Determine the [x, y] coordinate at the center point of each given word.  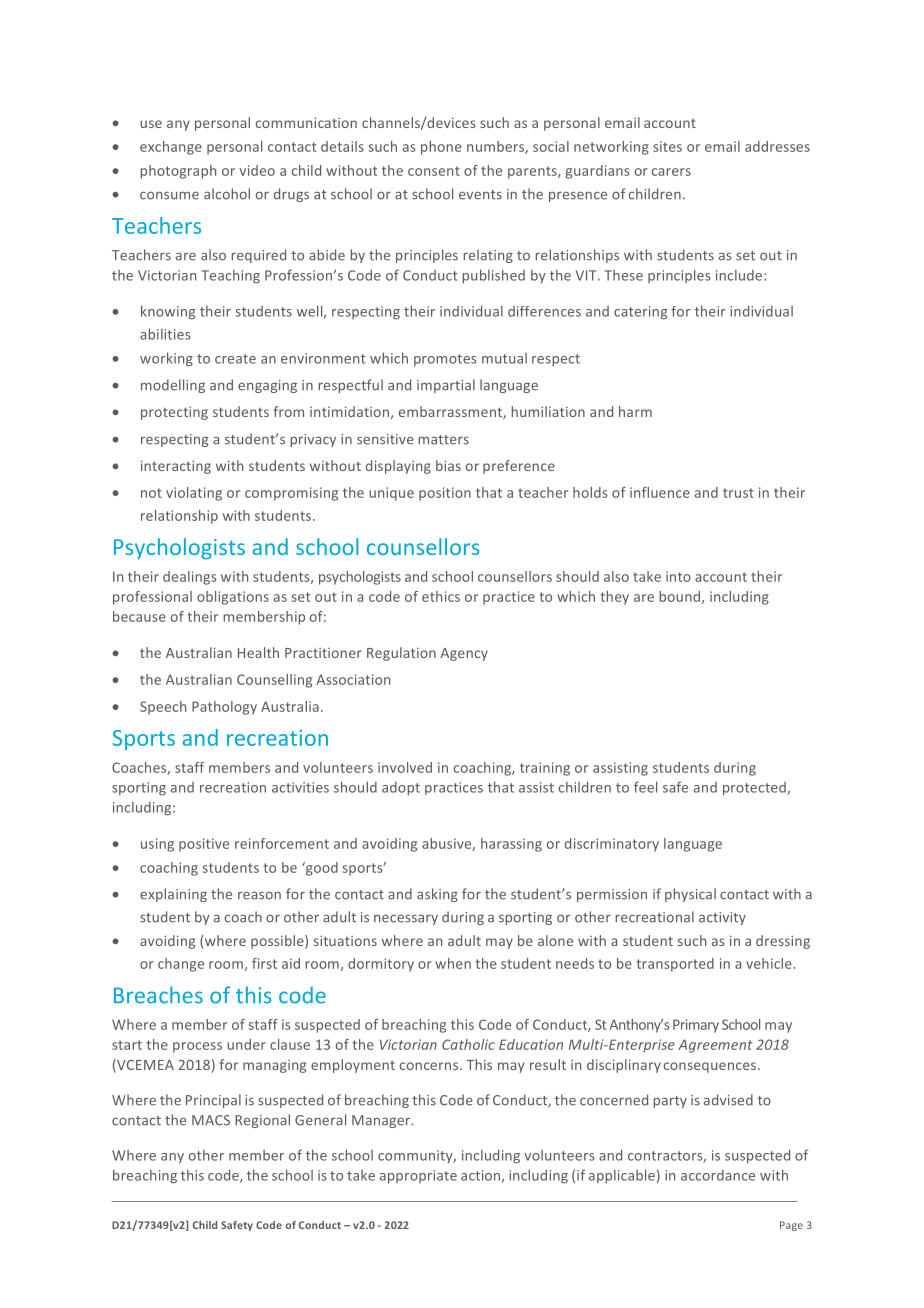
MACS [211, 1120]
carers [671, 172]
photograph [178, 172]
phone [441, 148]
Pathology [224, 708]
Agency [464, 654]
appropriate [418, 1177]
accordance [718, 1175]
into [678, 576]
